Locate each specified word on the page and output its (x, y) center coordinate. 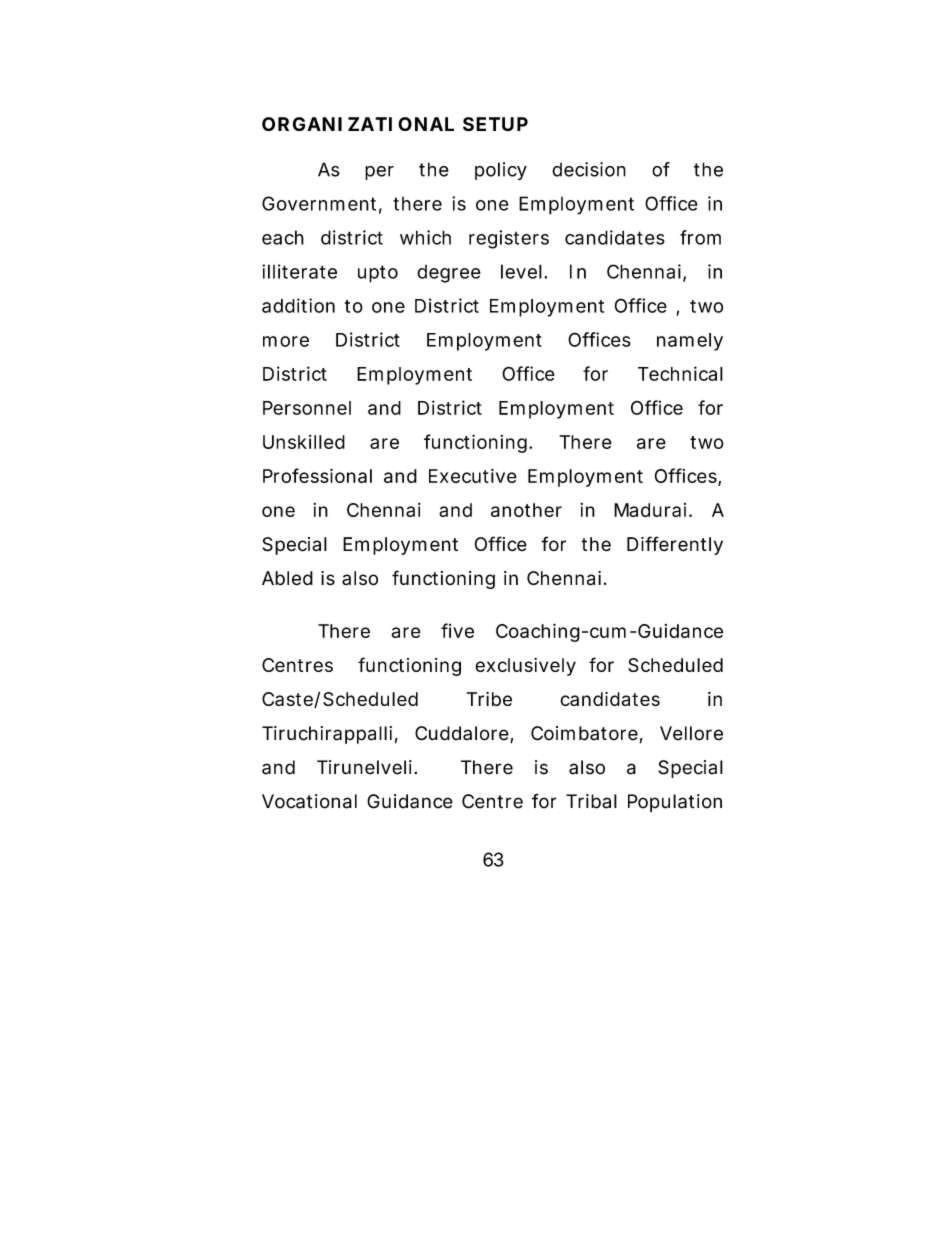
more (286, 341)
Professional (317, 475)
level (521, 271)
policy (501, 171)
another (526, 510)
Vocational (309, 801)
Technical (680, 373)
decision (589, 169)
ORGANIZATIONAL (358, 124)
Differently (675, 545)
